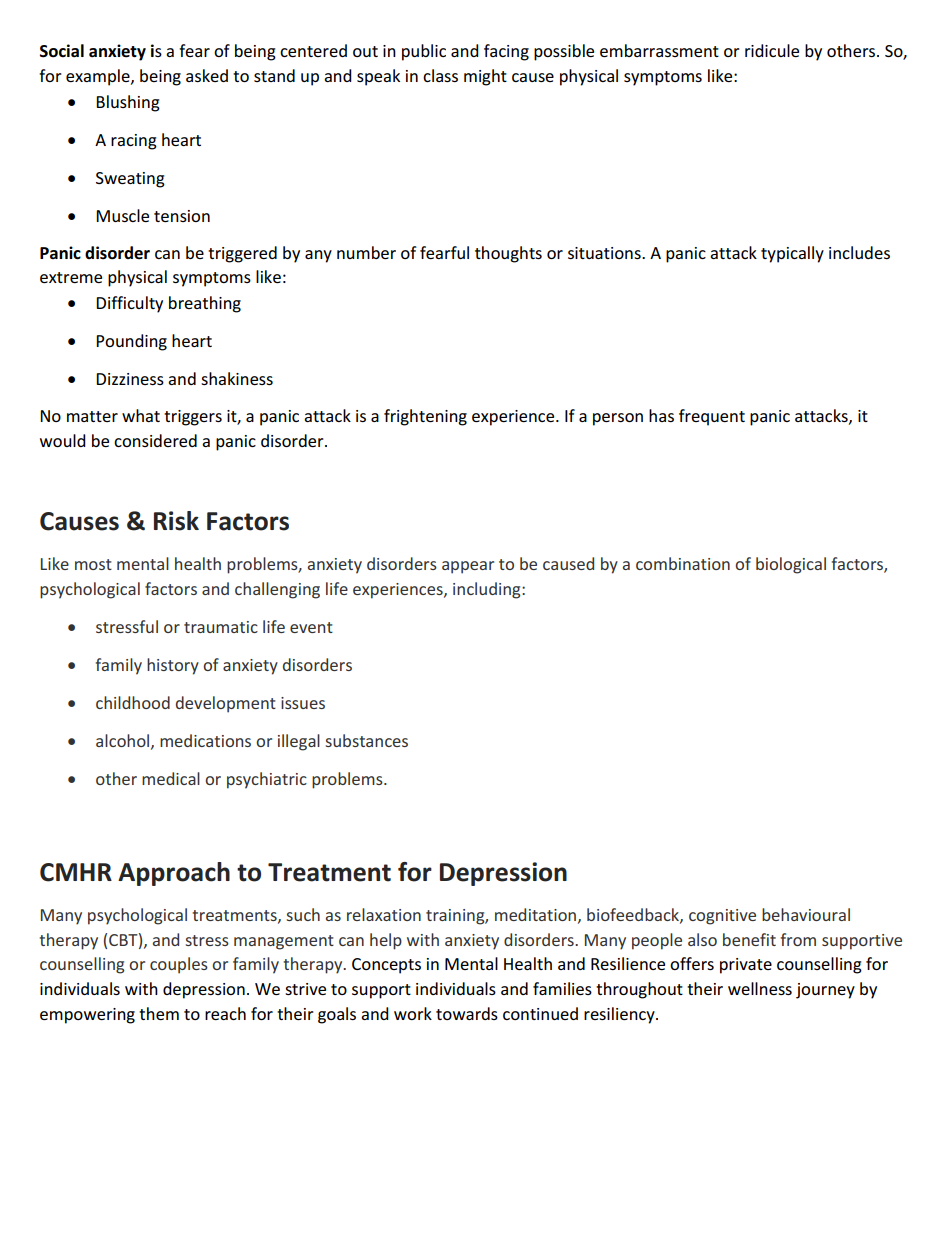 The height and width of the screenshot is (1233, 952). Describe the element at coordinates (128, 103) in the screenshot. I see `Blushing` at that location.
